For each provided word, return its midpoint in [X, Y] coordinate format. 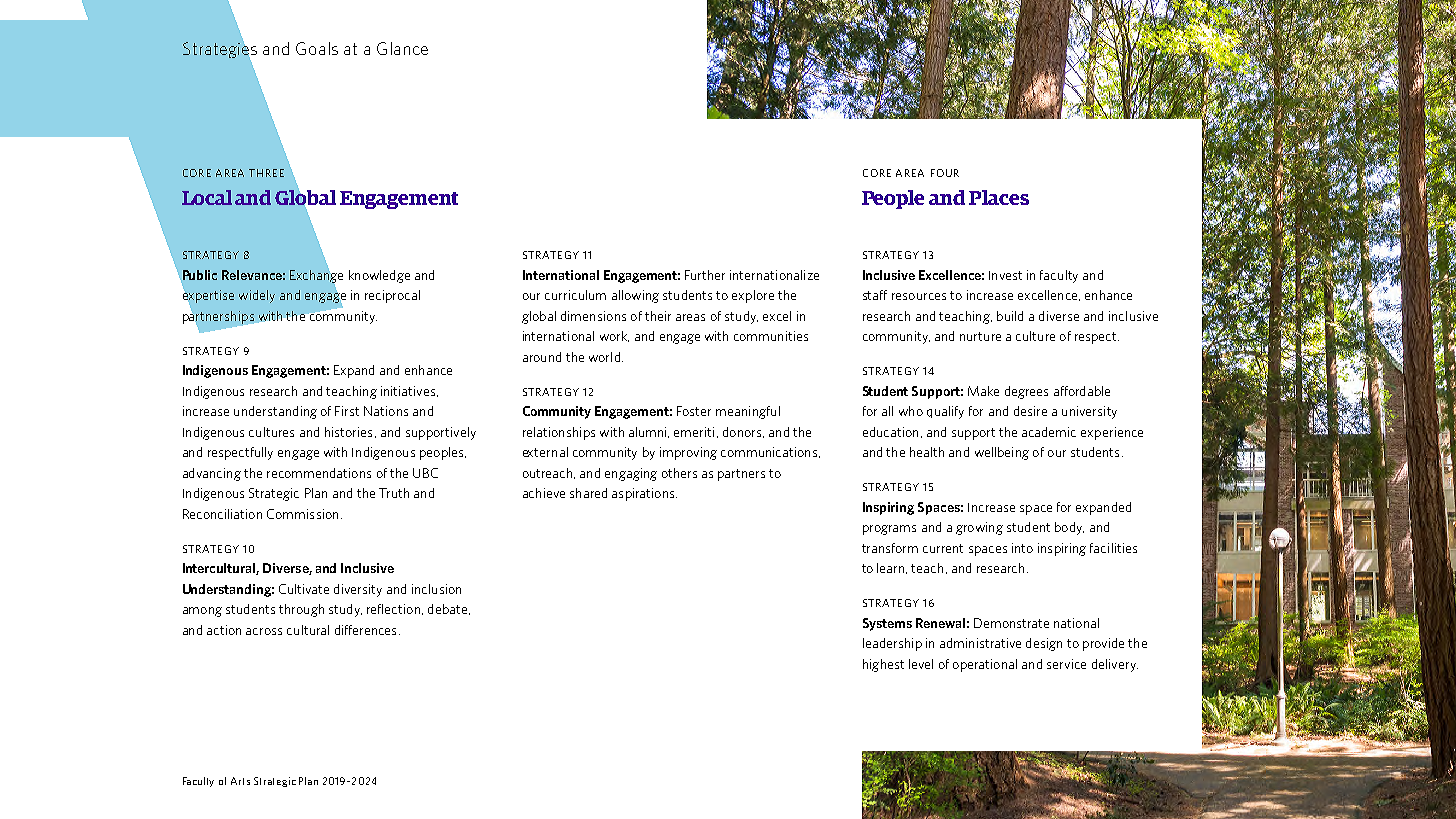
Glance [402, 48]
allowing [635, 296]
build [1010, 316]
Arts [240, 781]
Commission [302, 514]
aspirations [644, 494]
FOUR [945, 173]
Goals [317, 48]
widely [257, 296]
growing [979, 528]
